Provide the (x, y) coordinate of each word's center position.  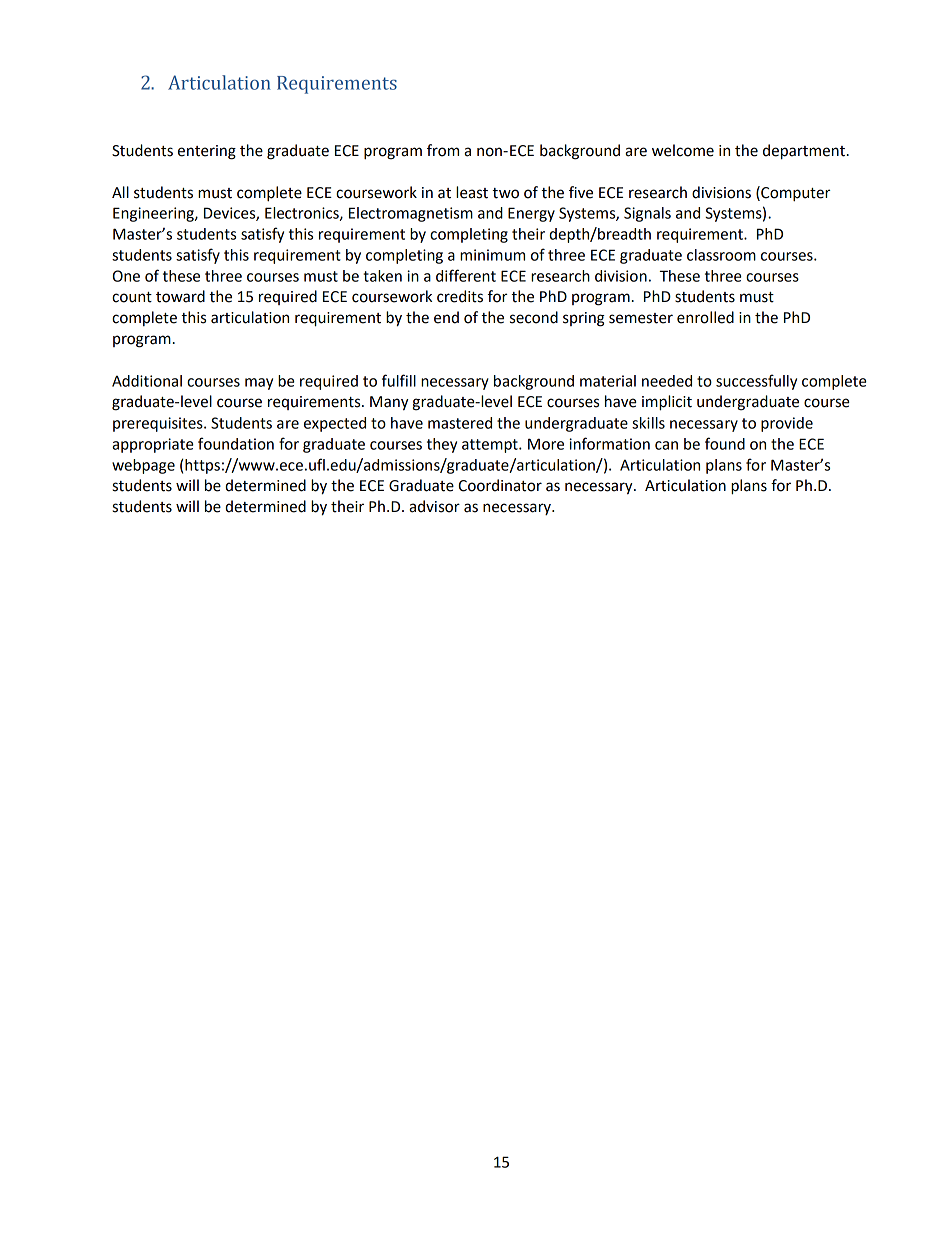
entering (207, 152)
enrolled (705, 317)
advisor (434, 506)
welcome (683, 150)
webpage (143, 466)
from (443, 150)
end (446, 317)
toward (180, 296)
